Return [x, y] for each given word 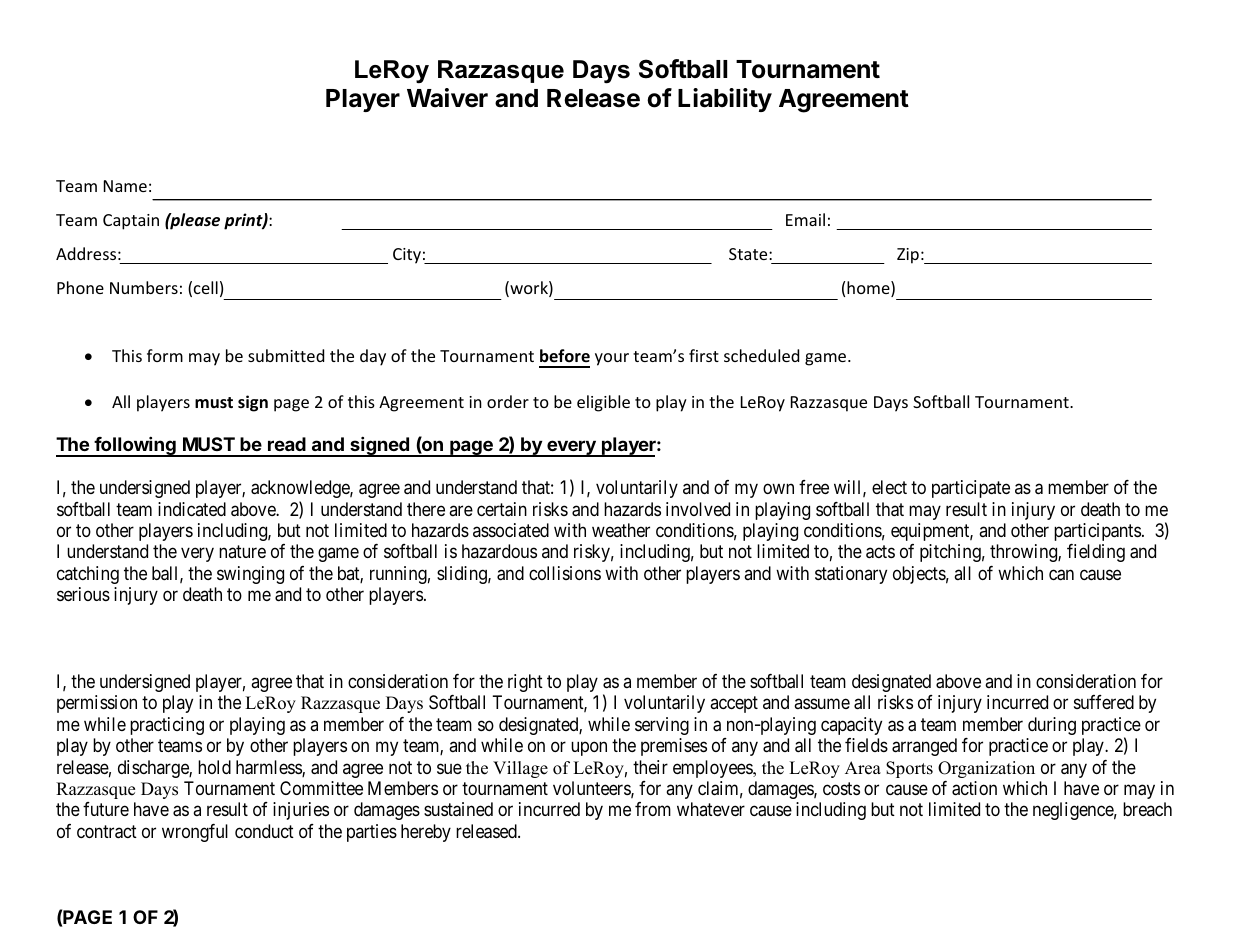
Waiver [447, 98]
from [653, 809]
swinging [250, 575]
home [869, 289]
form [165, 355]
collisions [565, 573]
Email [805, 219]
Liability [725, 100]
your [612, 359]
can [1061, 575]
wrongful [195, 833]
